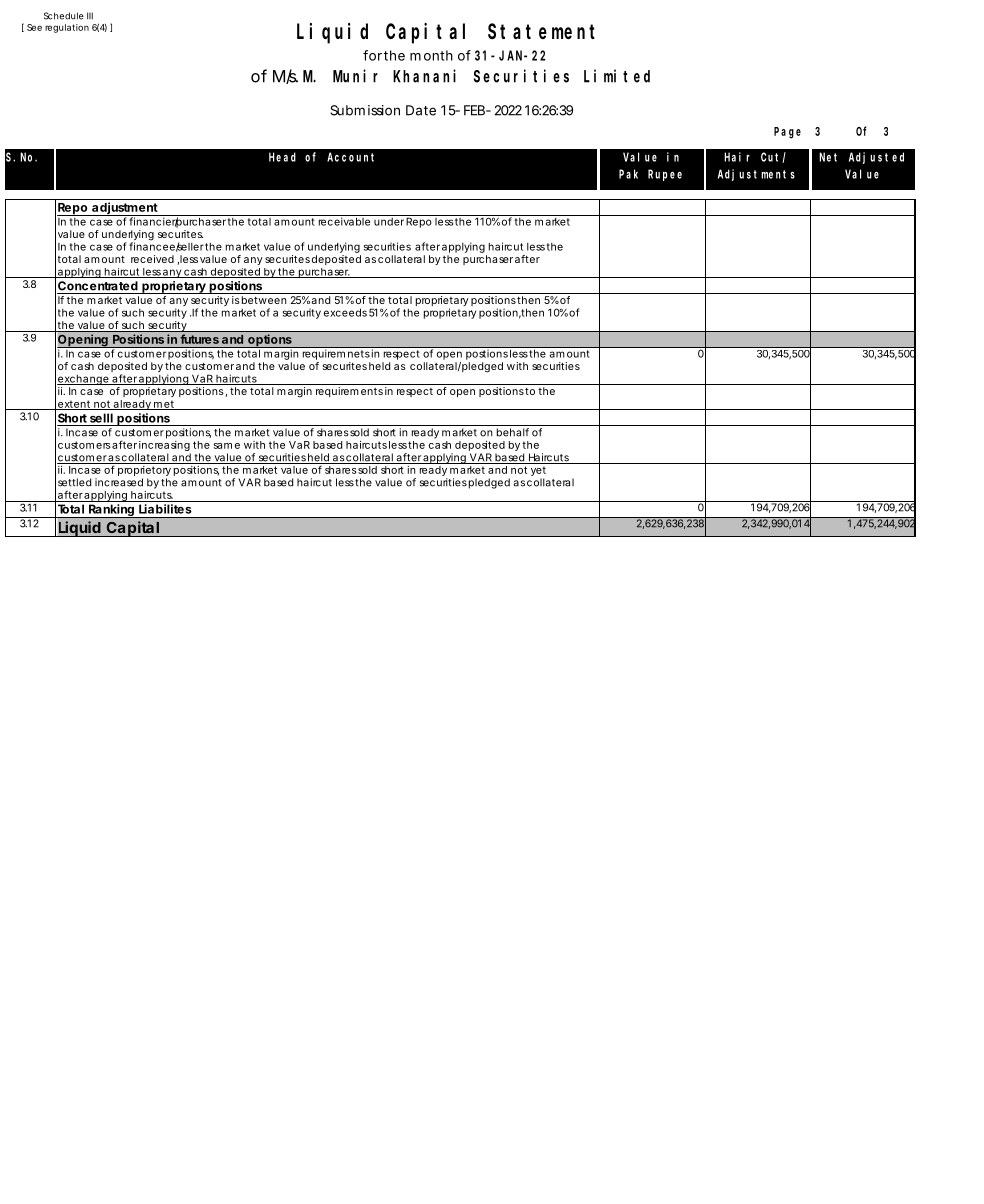 Image resolution: width=984 pixels, height=1204 pixels. I want to click on III, so click(90, 15).
